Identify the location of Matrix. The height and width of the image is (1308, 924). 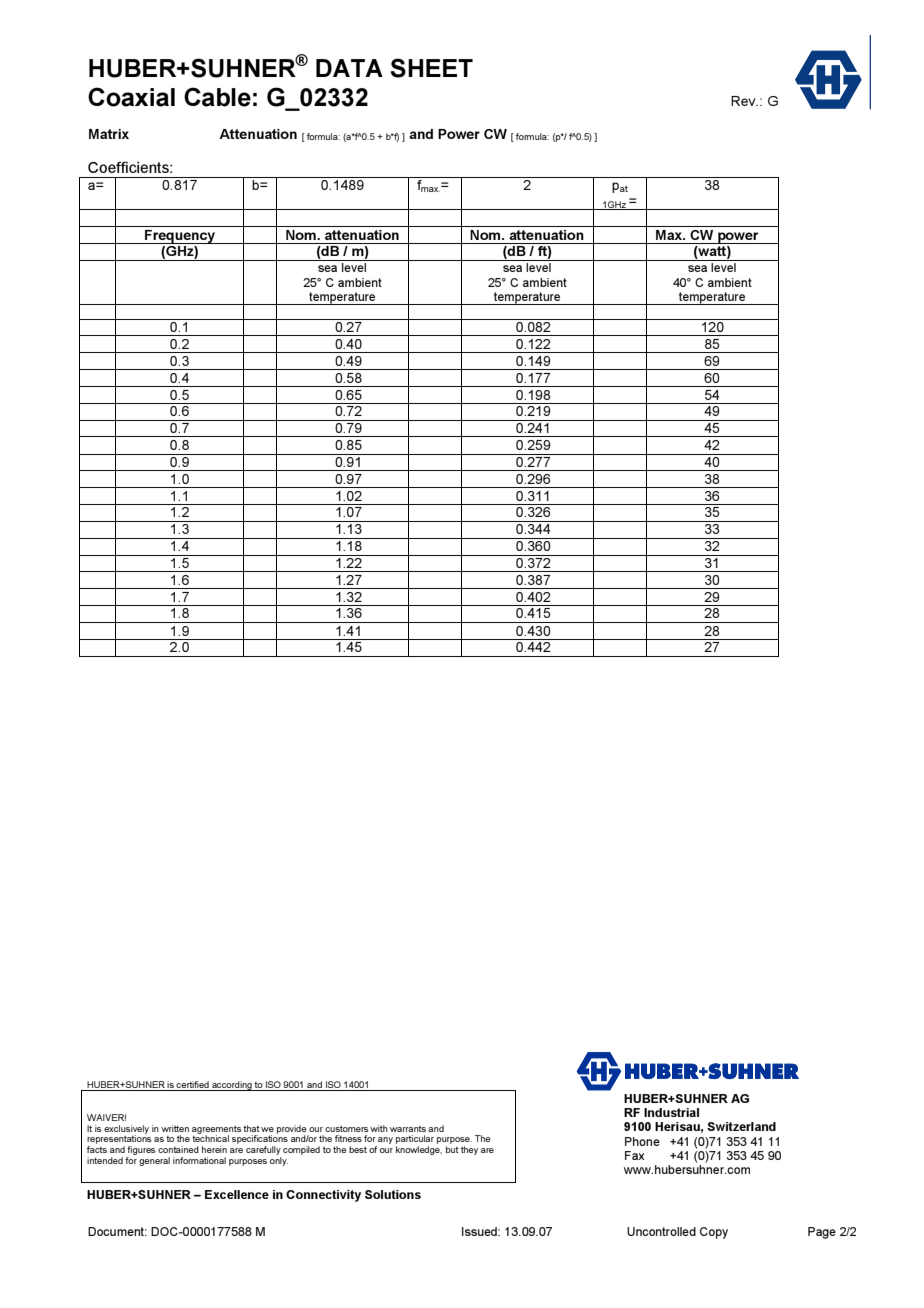
(109, 134).
